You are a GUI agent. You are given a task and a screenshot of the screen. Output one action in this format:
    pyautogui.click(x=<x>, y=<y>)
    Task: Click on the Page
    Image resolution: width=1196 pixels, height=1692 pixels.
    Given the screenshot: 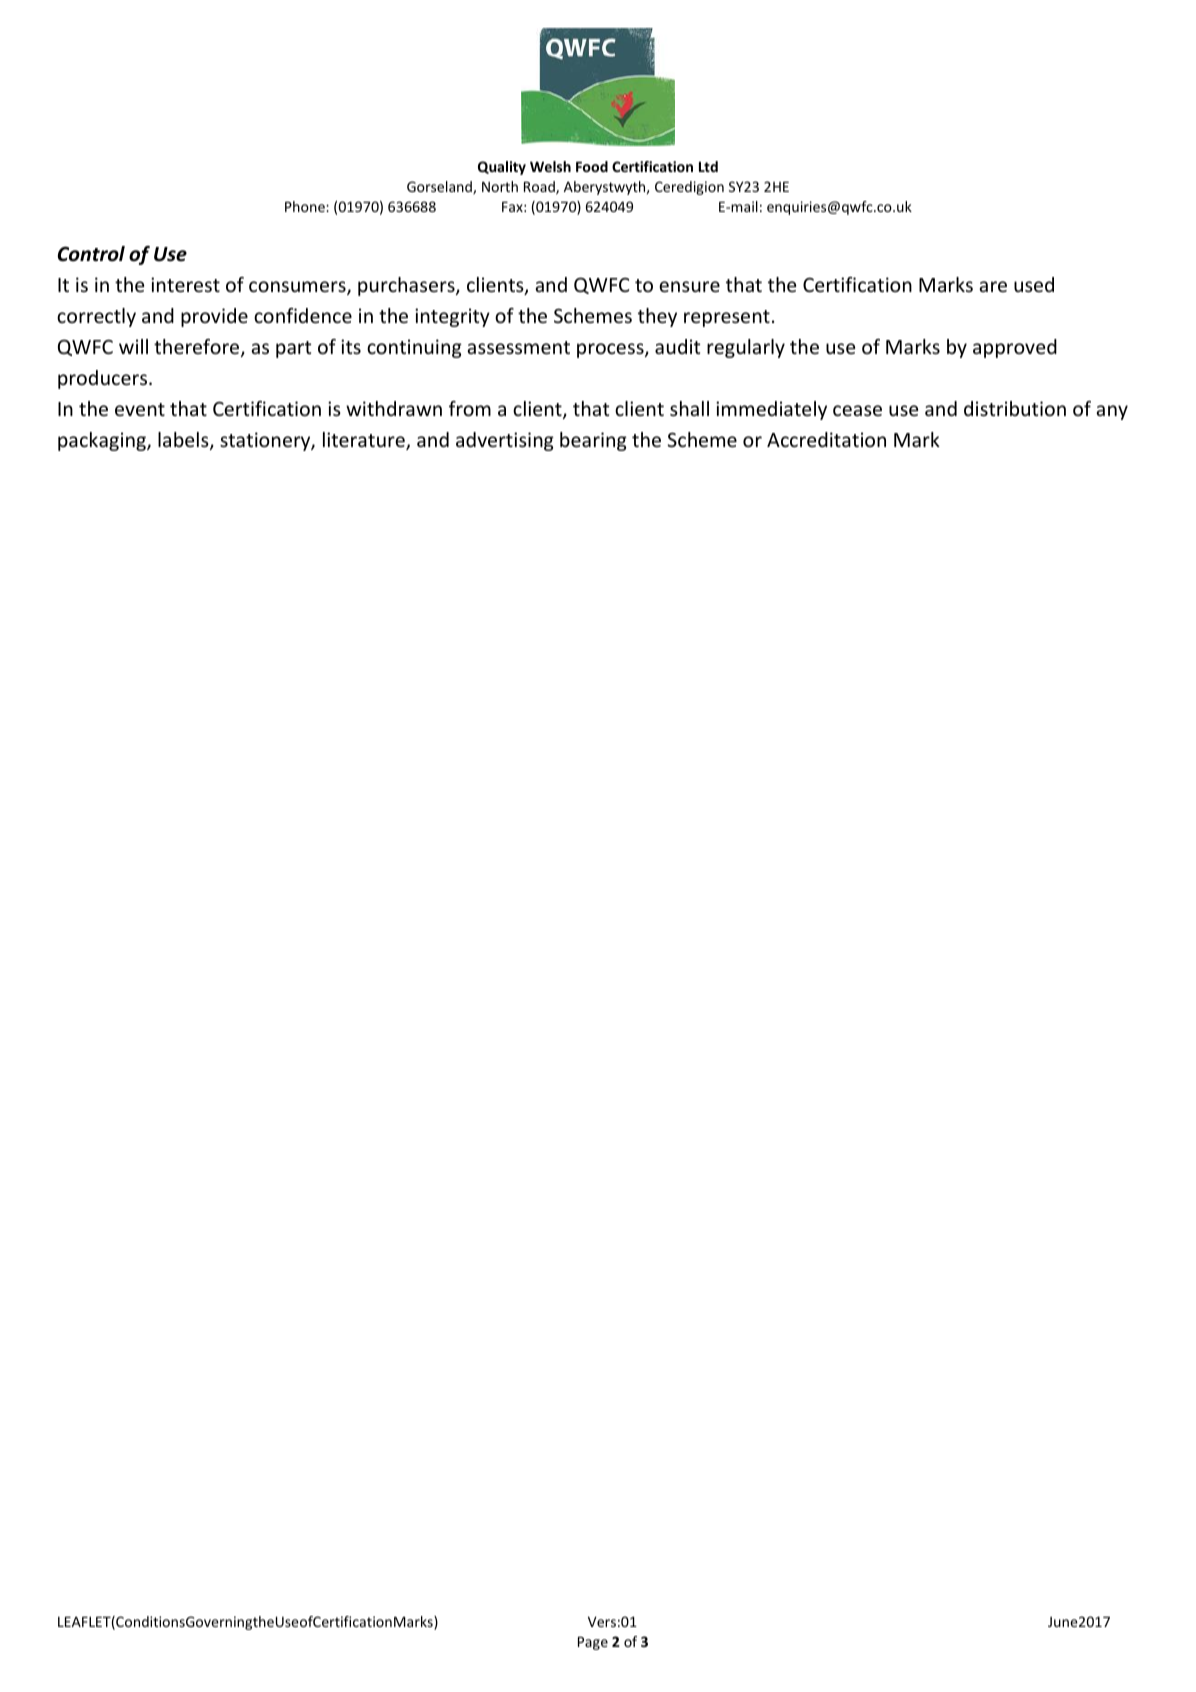 What is the action you would take?
    pyautogui.click(x=593, y=1643)
